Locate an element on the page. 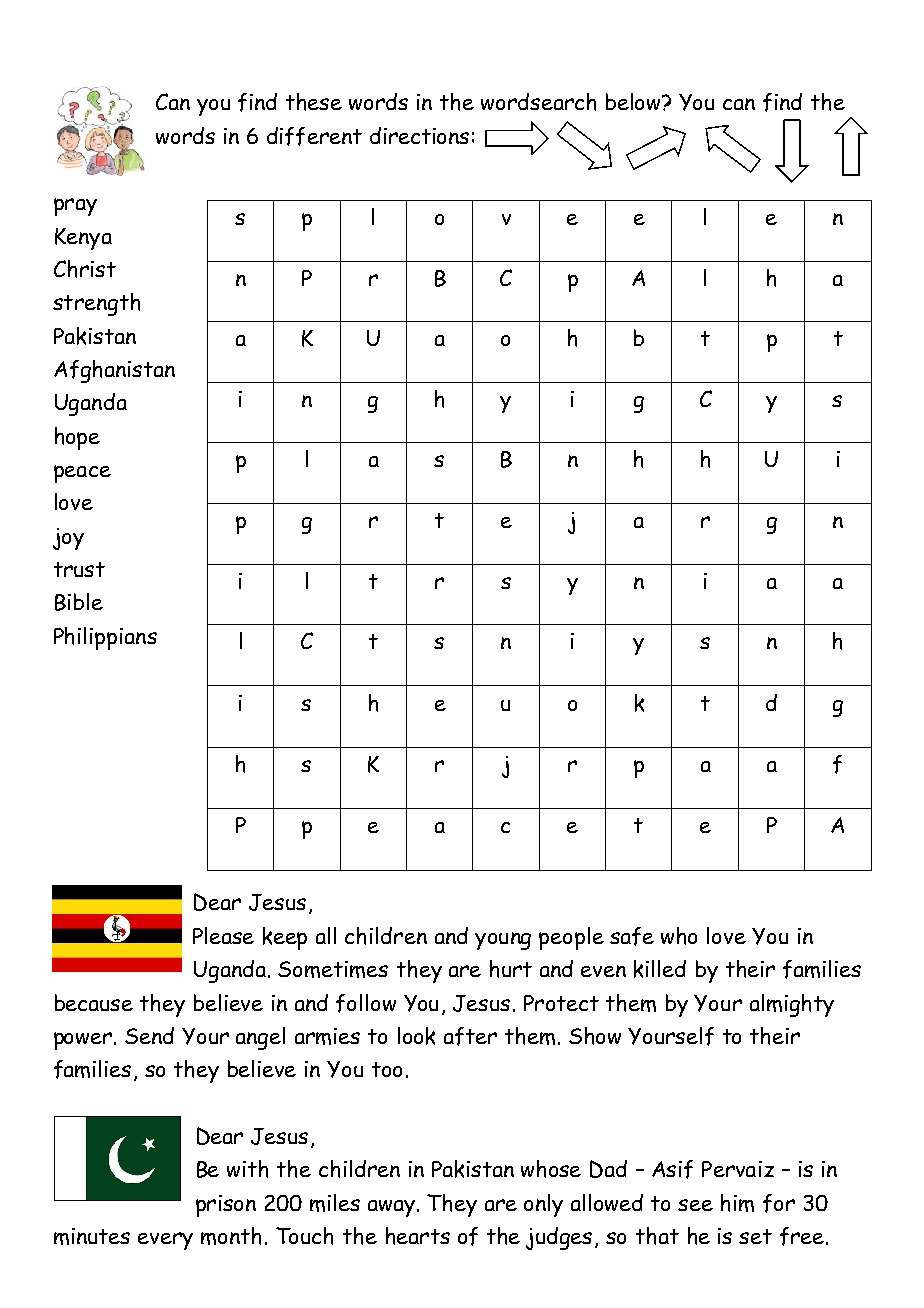  different is located at coordinates (314, 136).
